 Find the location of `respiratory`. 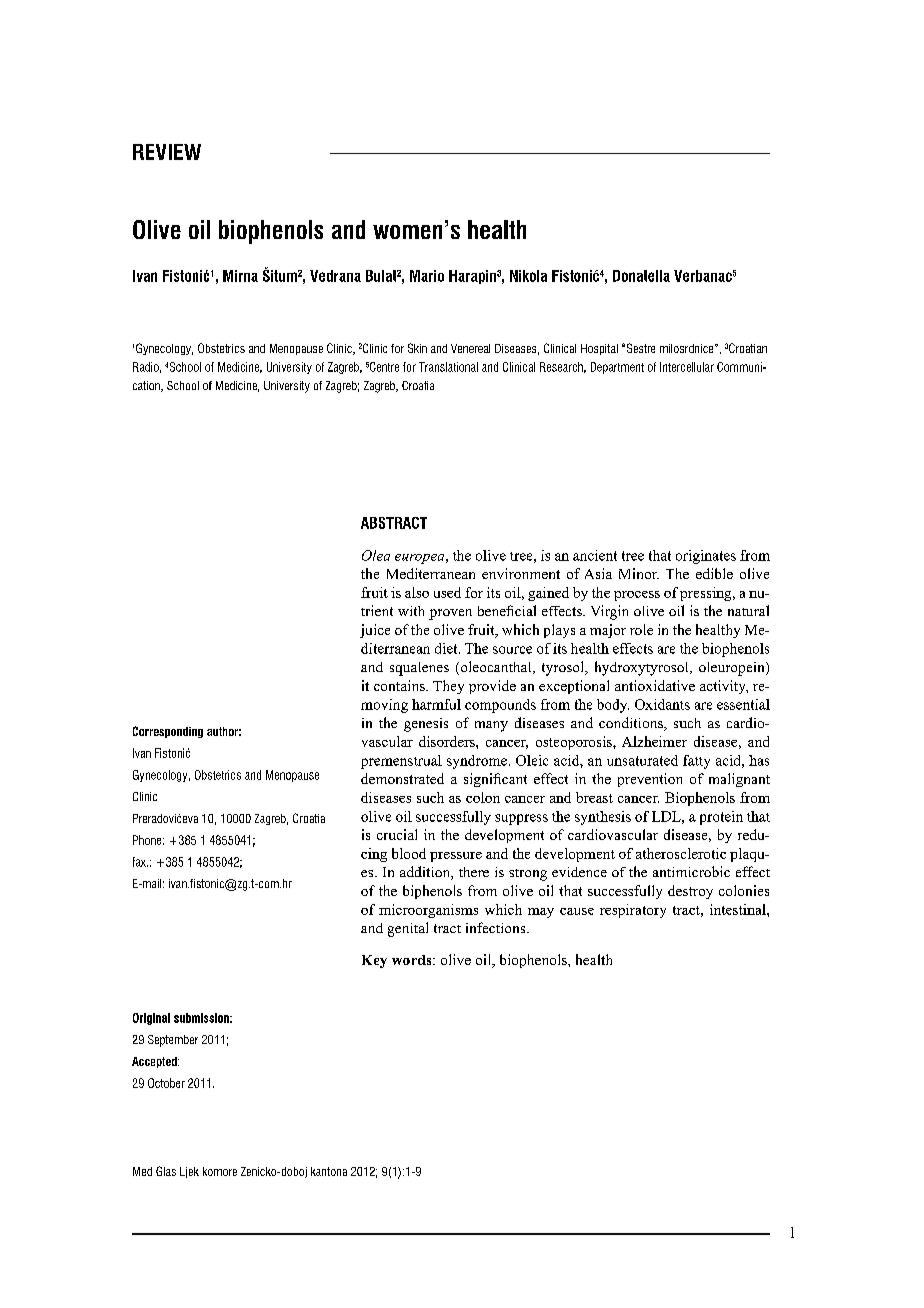

respiratory is located at coordinates (633, 911).
